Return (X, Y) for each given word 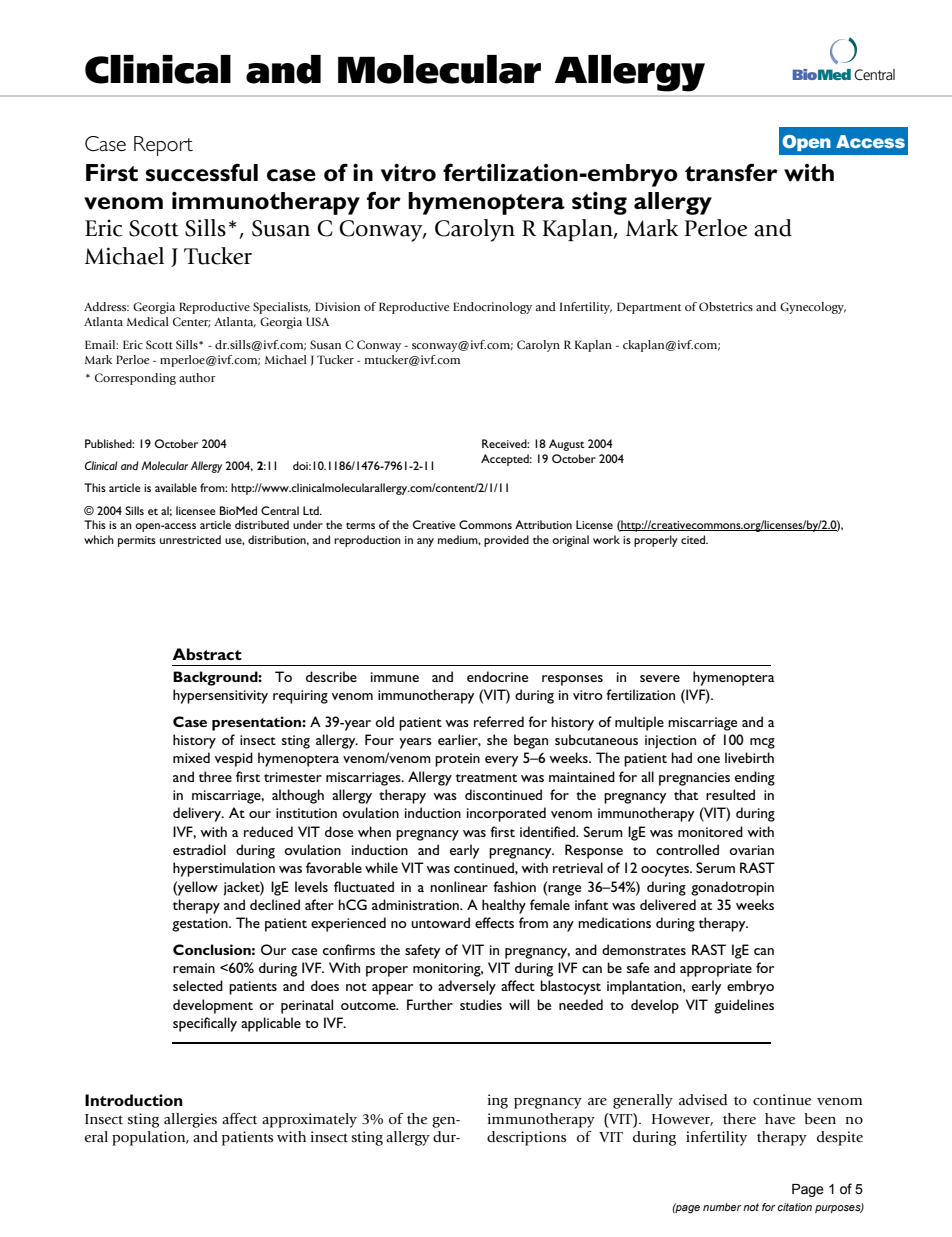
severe (660, 678)
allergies (190, 1120)
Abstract (207, 654)
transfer (731, 172)
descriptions (526, 1138)
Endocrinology (492, 308)
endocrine (497, 676)
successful (202, 172)
